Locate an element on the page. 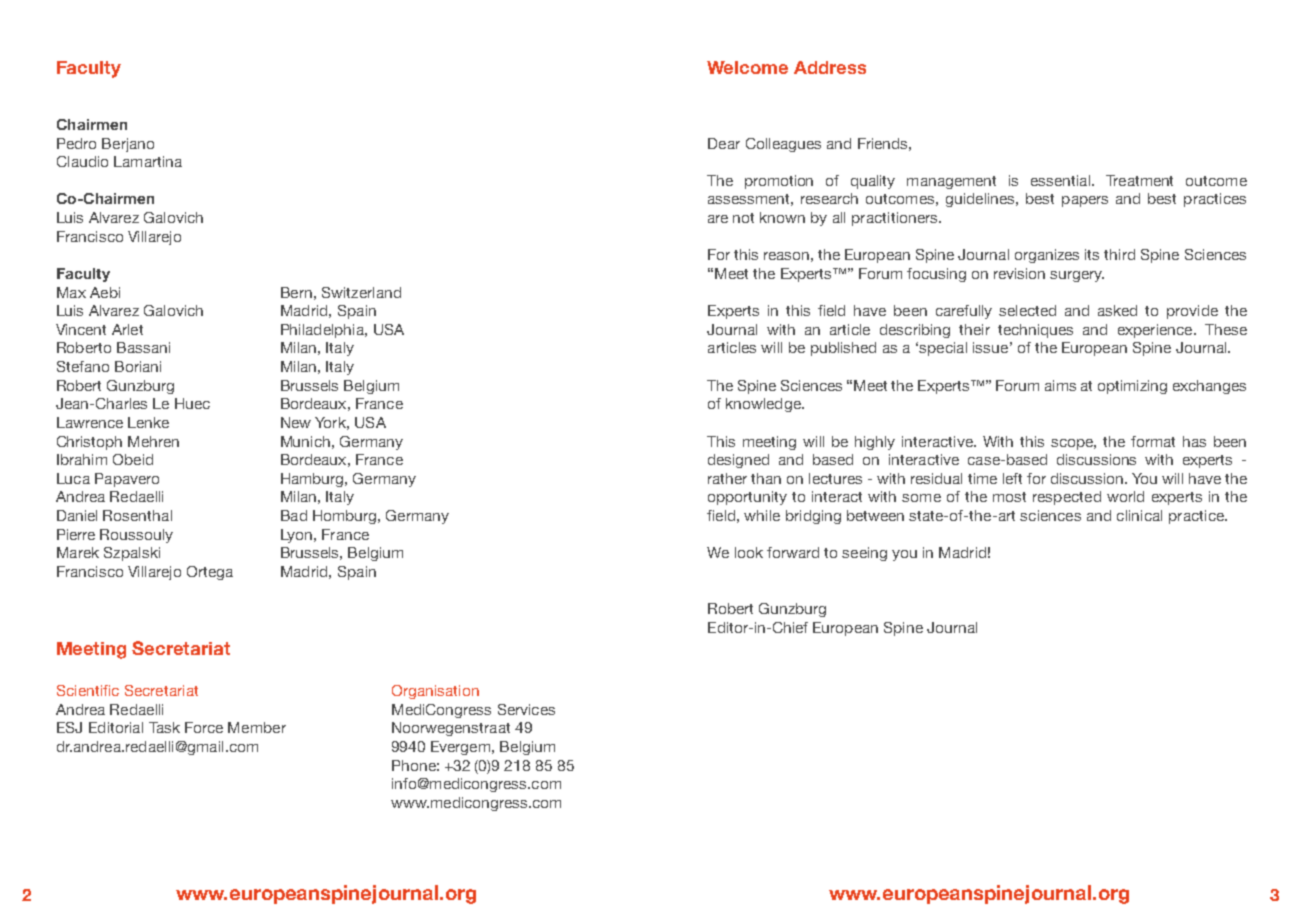 The height and width of the document is (924, 1303). Address is located at coordinates (830, 67).
